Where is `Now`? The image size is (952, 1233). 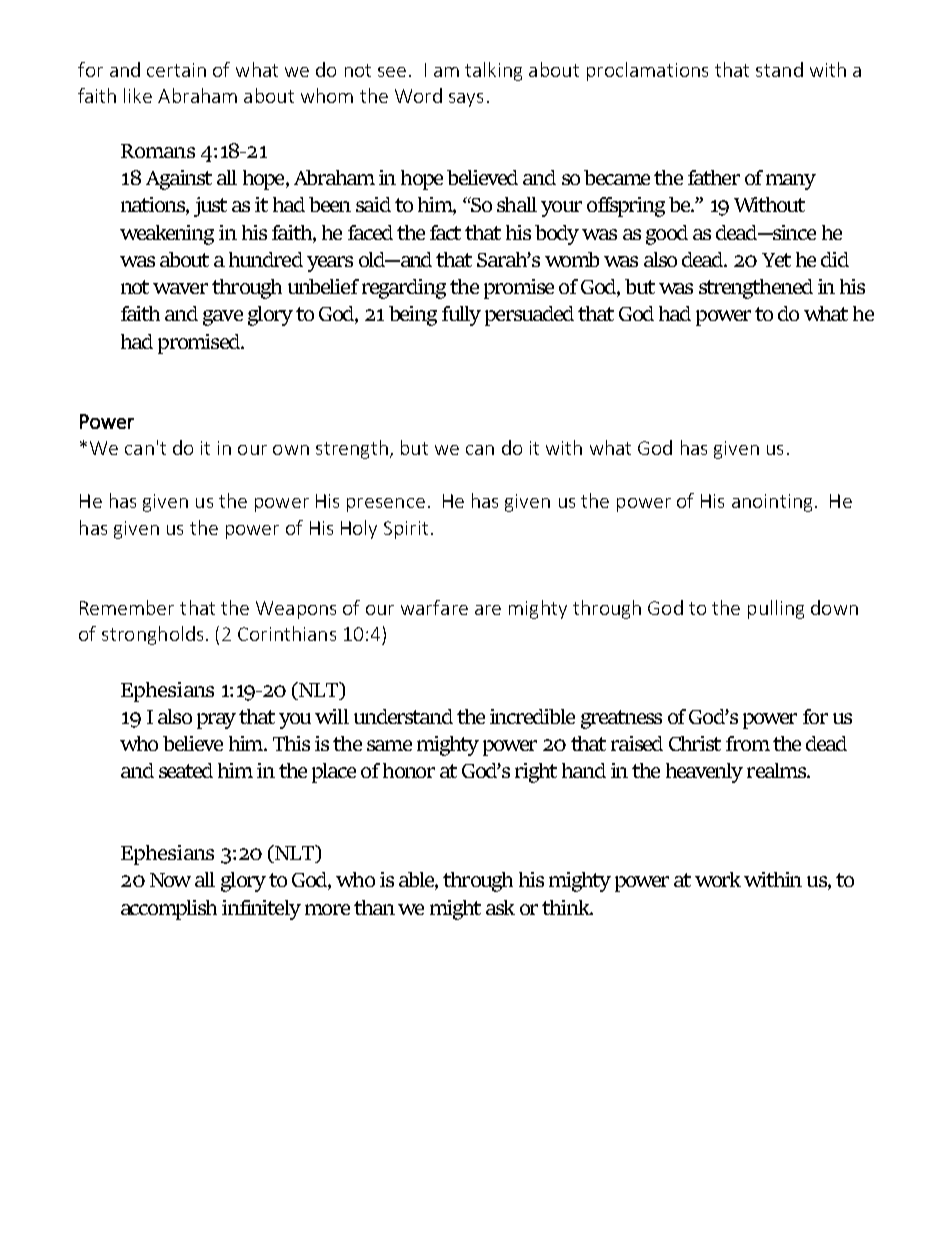 Now is located at coordinates (170, 880).
